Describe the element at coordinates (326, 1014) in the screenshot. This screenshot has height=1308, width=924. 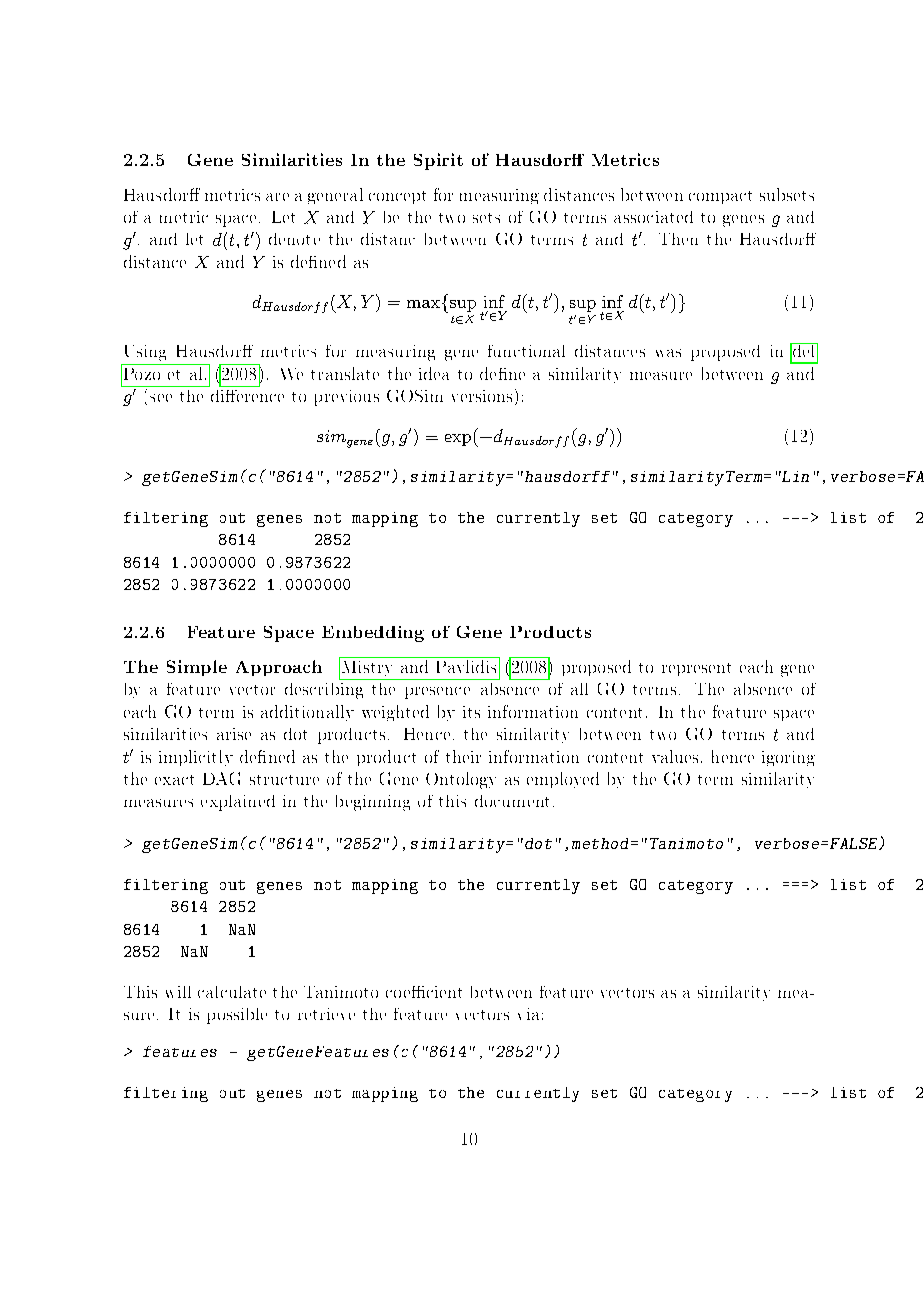
I see `retrieve` at that location.
